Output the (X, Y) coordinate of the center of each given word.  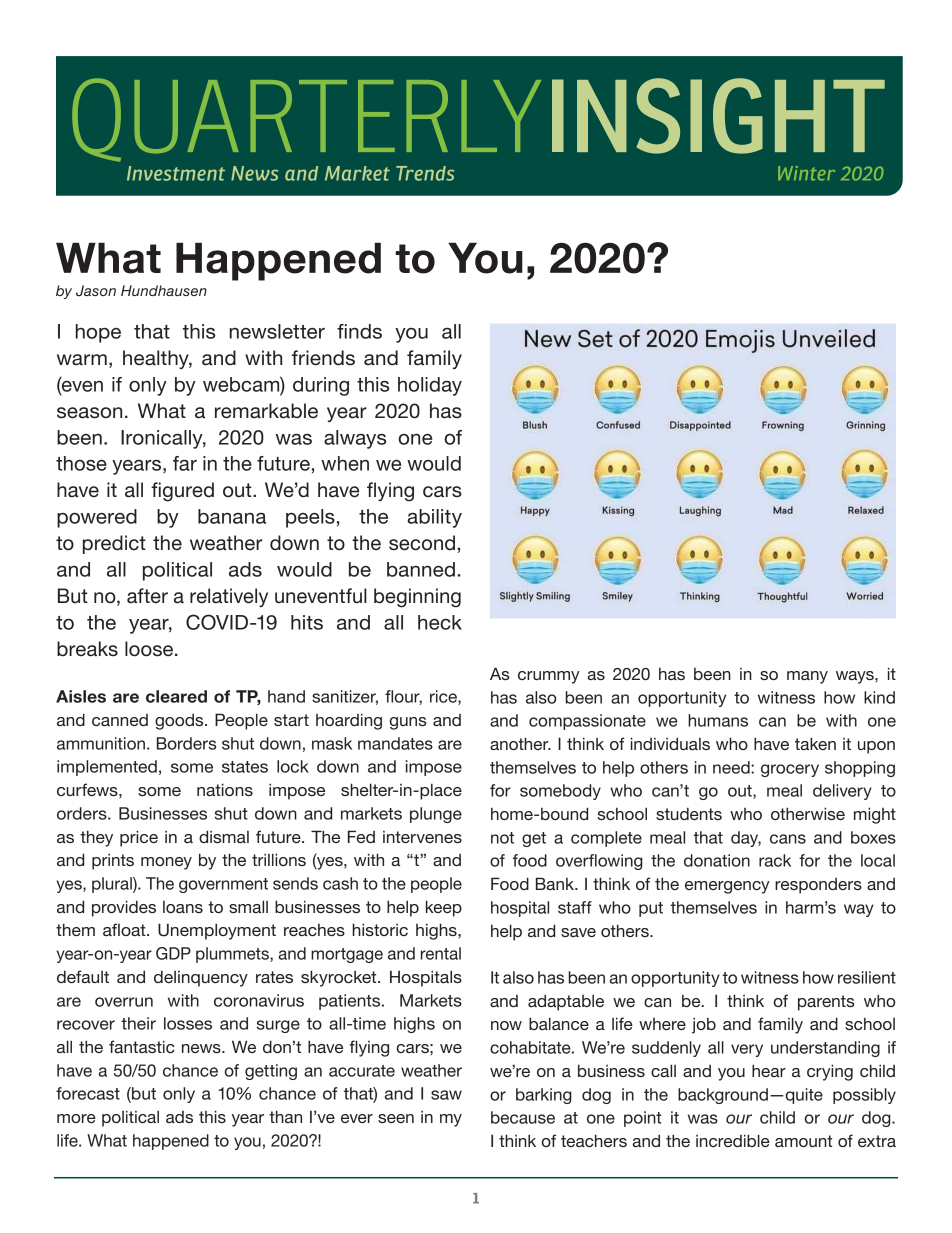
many (807, 677)
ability (434, 518)
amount (804, 1141)
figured (182, 492)
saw (446, 1095)
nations (225, 789)
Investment (176, 173)
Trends (425, 173)
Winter (806, 173)
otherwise (808, 813)
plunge (436, 815)
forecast (88, 1093)
